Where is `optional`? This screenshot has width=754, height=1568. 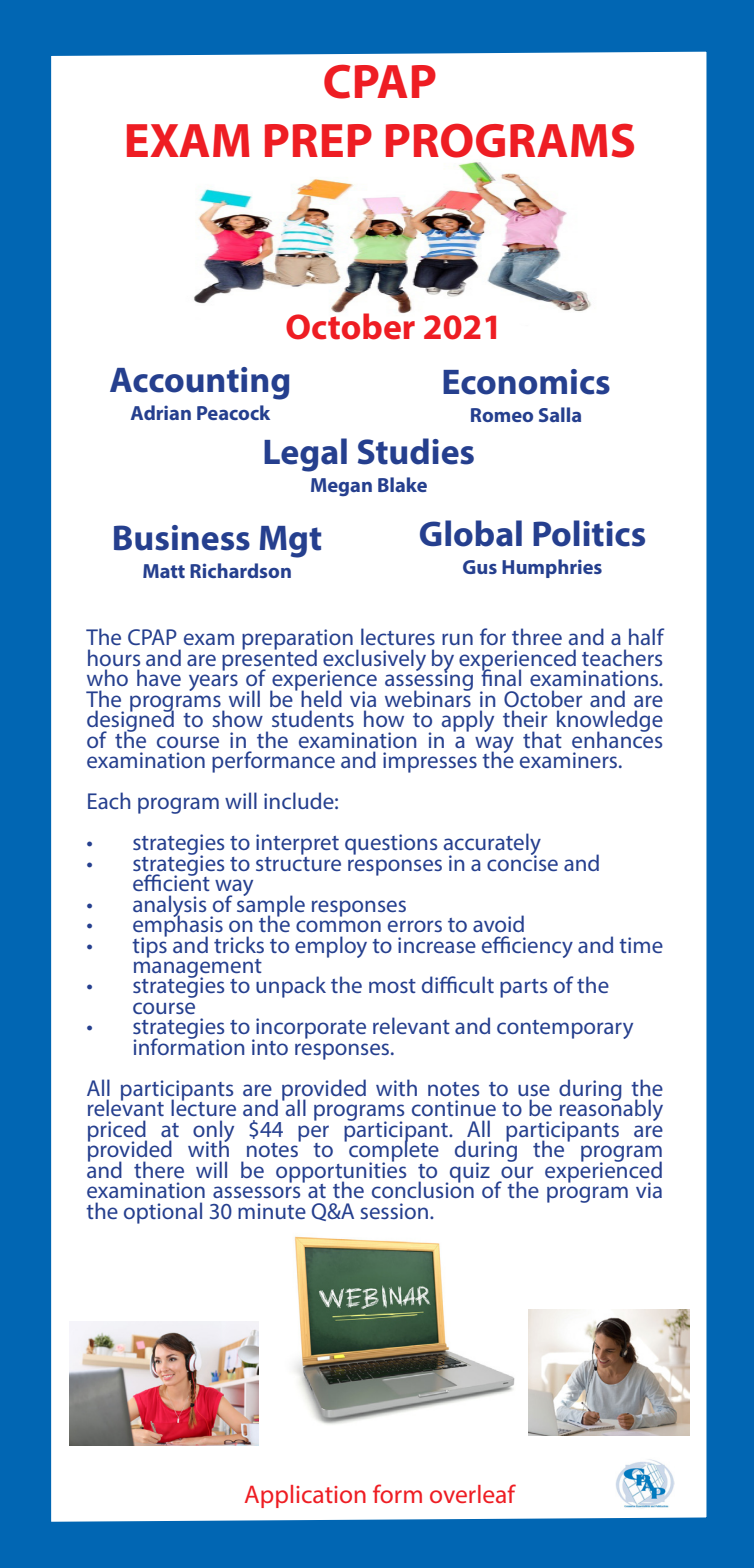 optional is located at coordinates (163, 1213).
